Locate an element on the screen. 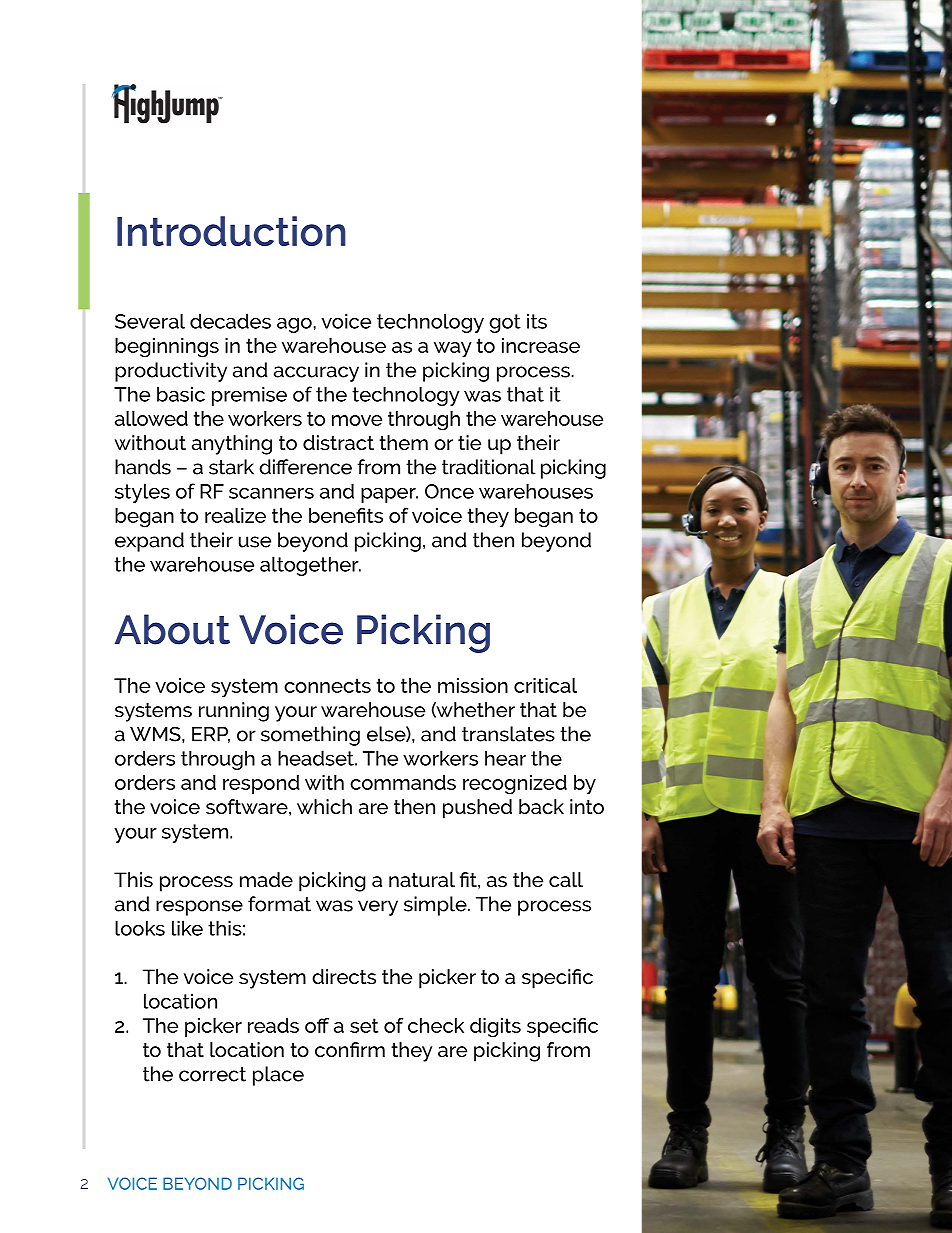 This screenshot has width=952, height=1233. digits is located at coordinates (495, 1028).
